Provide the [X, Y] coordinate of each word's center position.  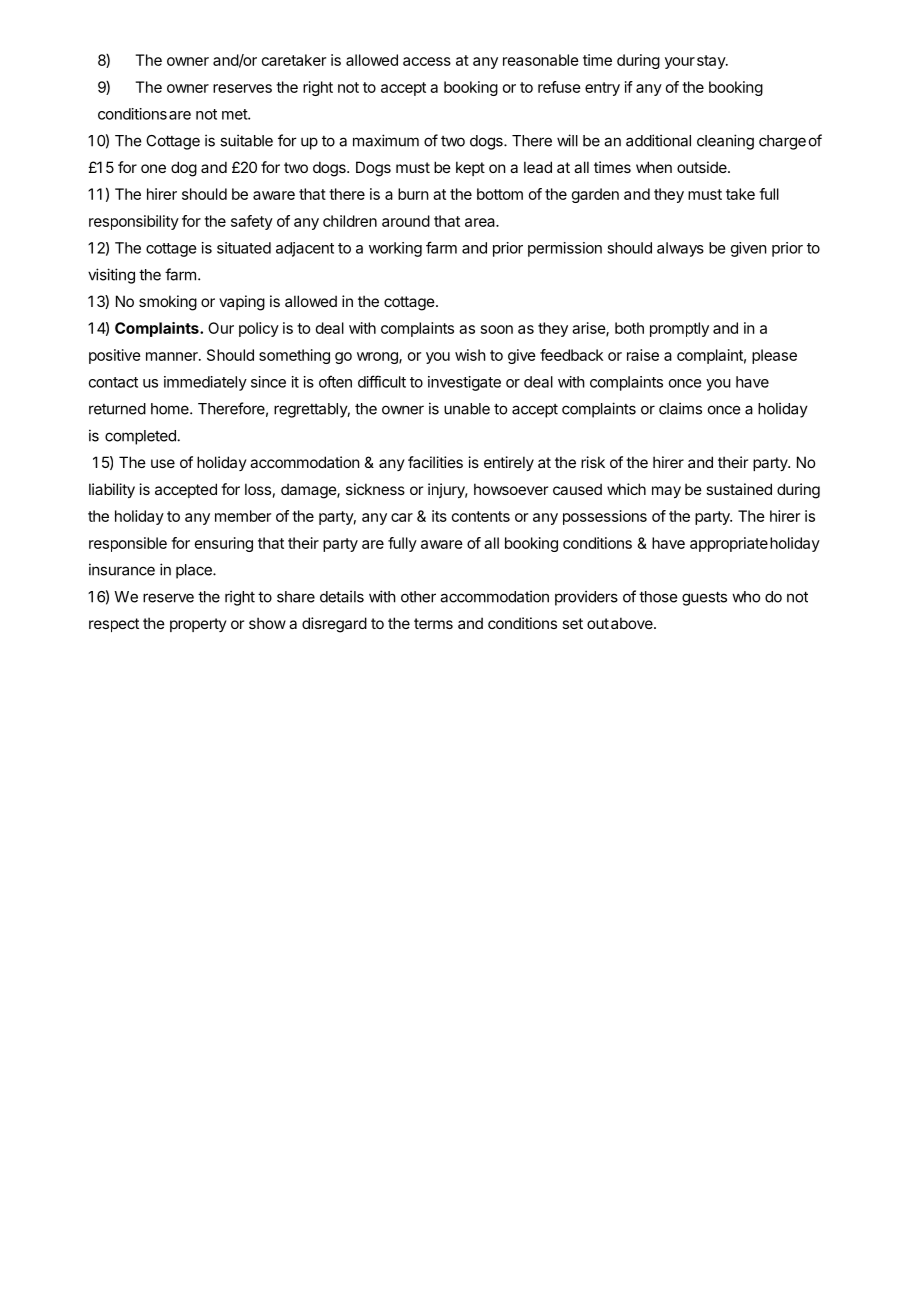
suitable [246, 140]
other [418, 597]
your [680, 63]
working [395, 249]
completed [140, 437]
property [198, 625]
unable [467, 409]
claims [680, 408]
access [427, 61]
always [680, 249]
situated [244, 248]
